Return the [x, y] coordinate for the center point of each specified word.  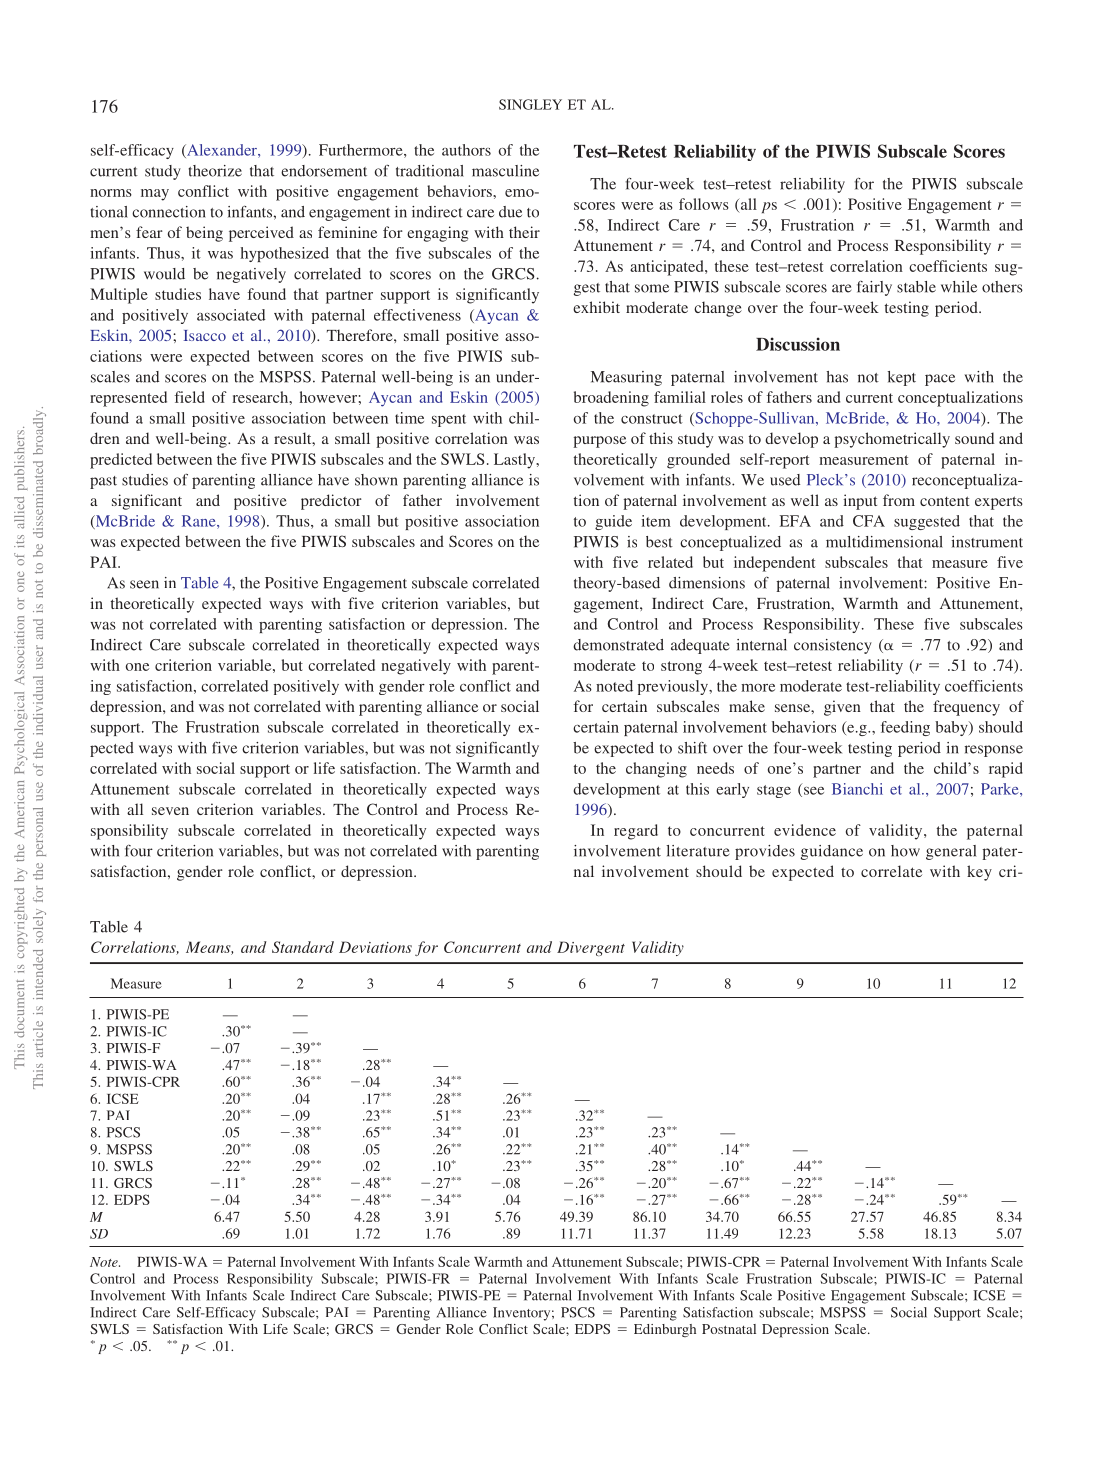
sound [974, 438]
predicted [121, 461]
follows [704, 204]
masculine [505, 171]
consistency [833, 646]
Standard [303, 947]
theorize [215, 171]
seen [144, 584]
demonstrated [618, 645]
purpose [599, 442]
